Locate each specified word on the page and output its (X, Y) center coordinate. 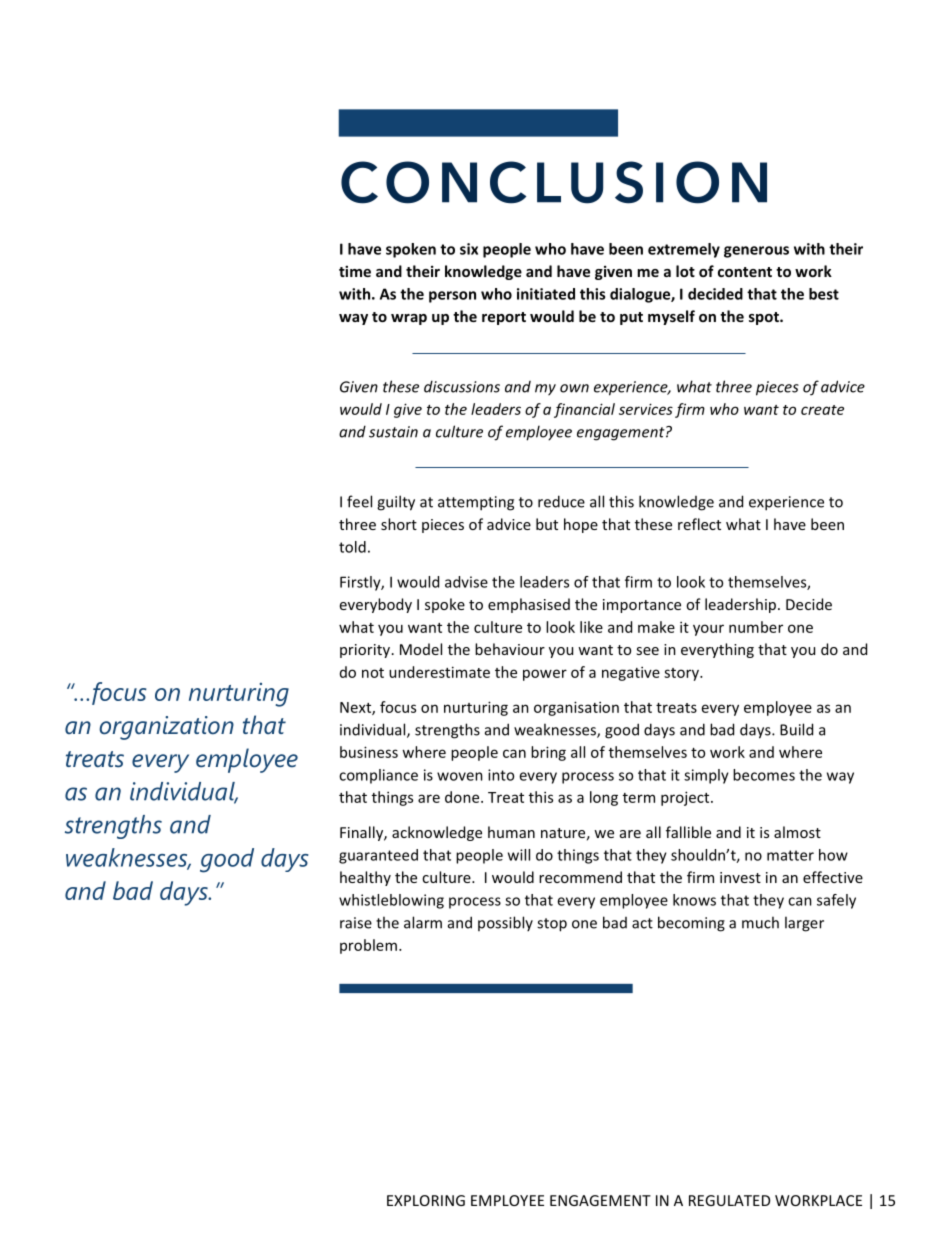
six (469, 249)
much (760, 922)
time (355, 271)
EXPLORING (426, 1200)
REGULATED (729, 1200)
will (519, 855)
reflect (699, 524)
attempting (476, 503)
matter (790, 855)
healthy (365, 878)
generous (756, 252)
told (352, 547)
